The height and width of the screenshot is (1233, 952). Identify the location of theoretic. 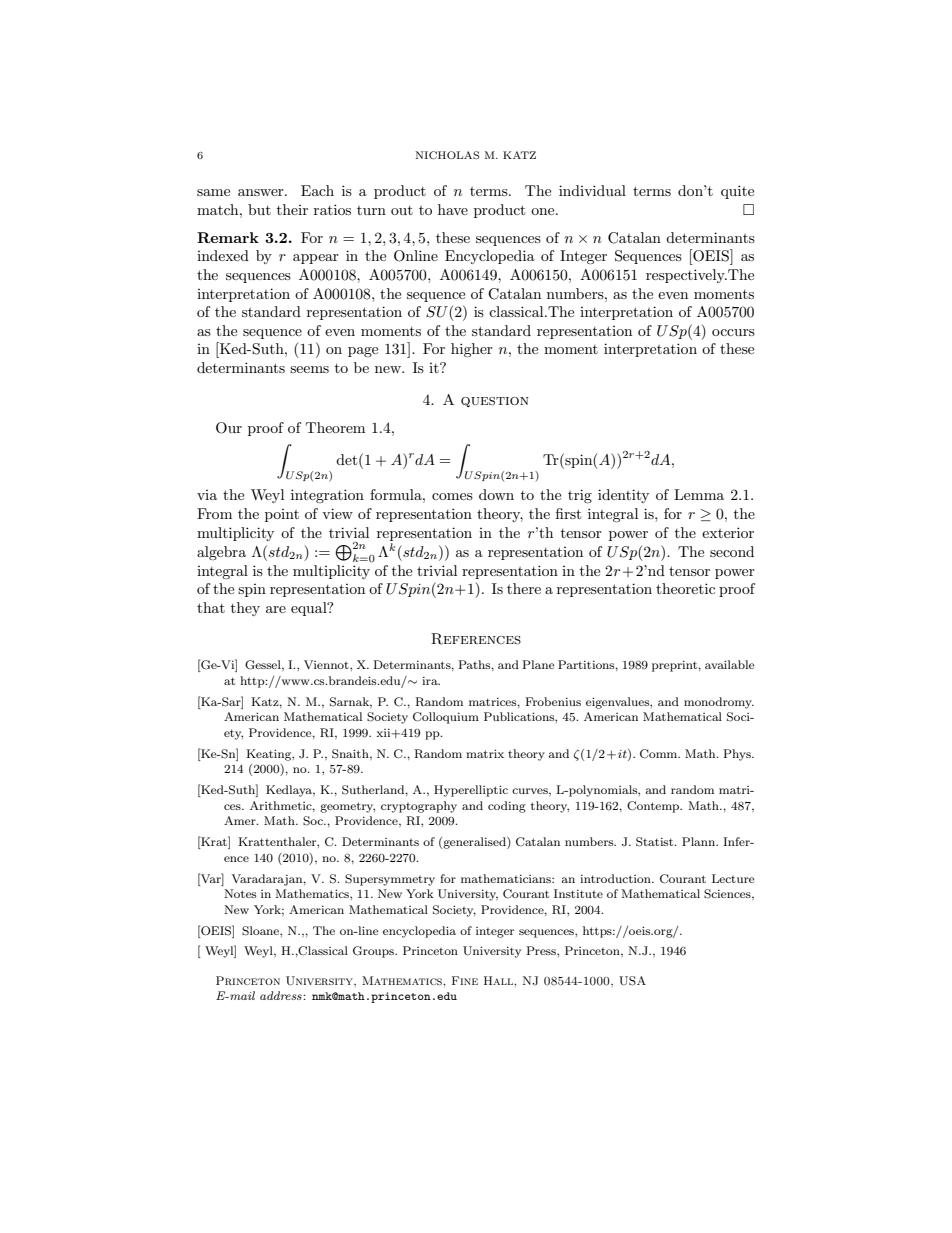
(685, 588).
